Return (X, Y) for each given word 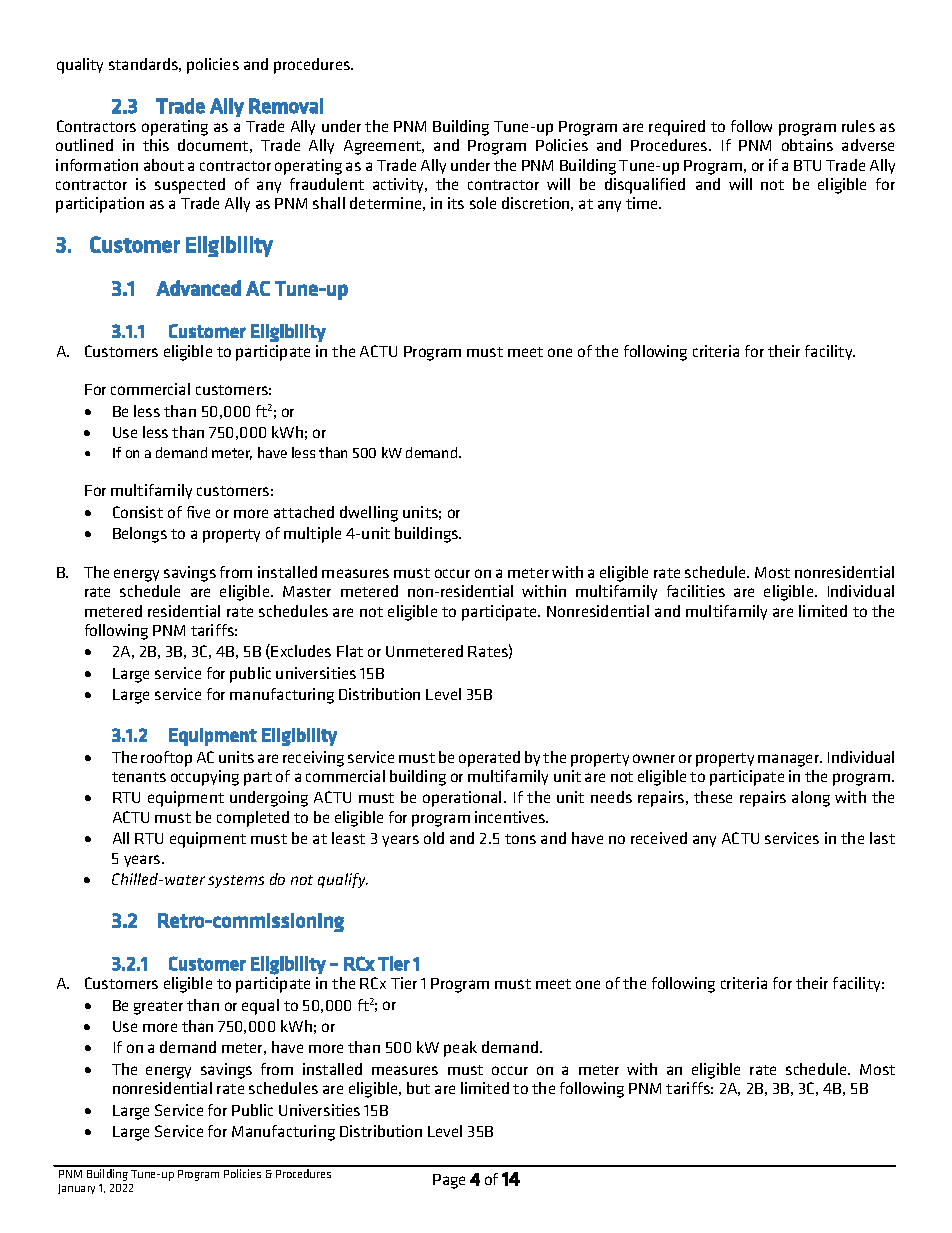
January (76, 1189)
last (882, 838)
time (643, 203)
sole (483, 203)
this (156, 145)
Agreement (384, 147)
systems (236, 881)
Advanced (198, 288)
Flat (350, 651)
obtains (807, 145)
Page (449, 1181)
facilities (696, 591)
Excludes (301, 651)
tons (520, 839)
